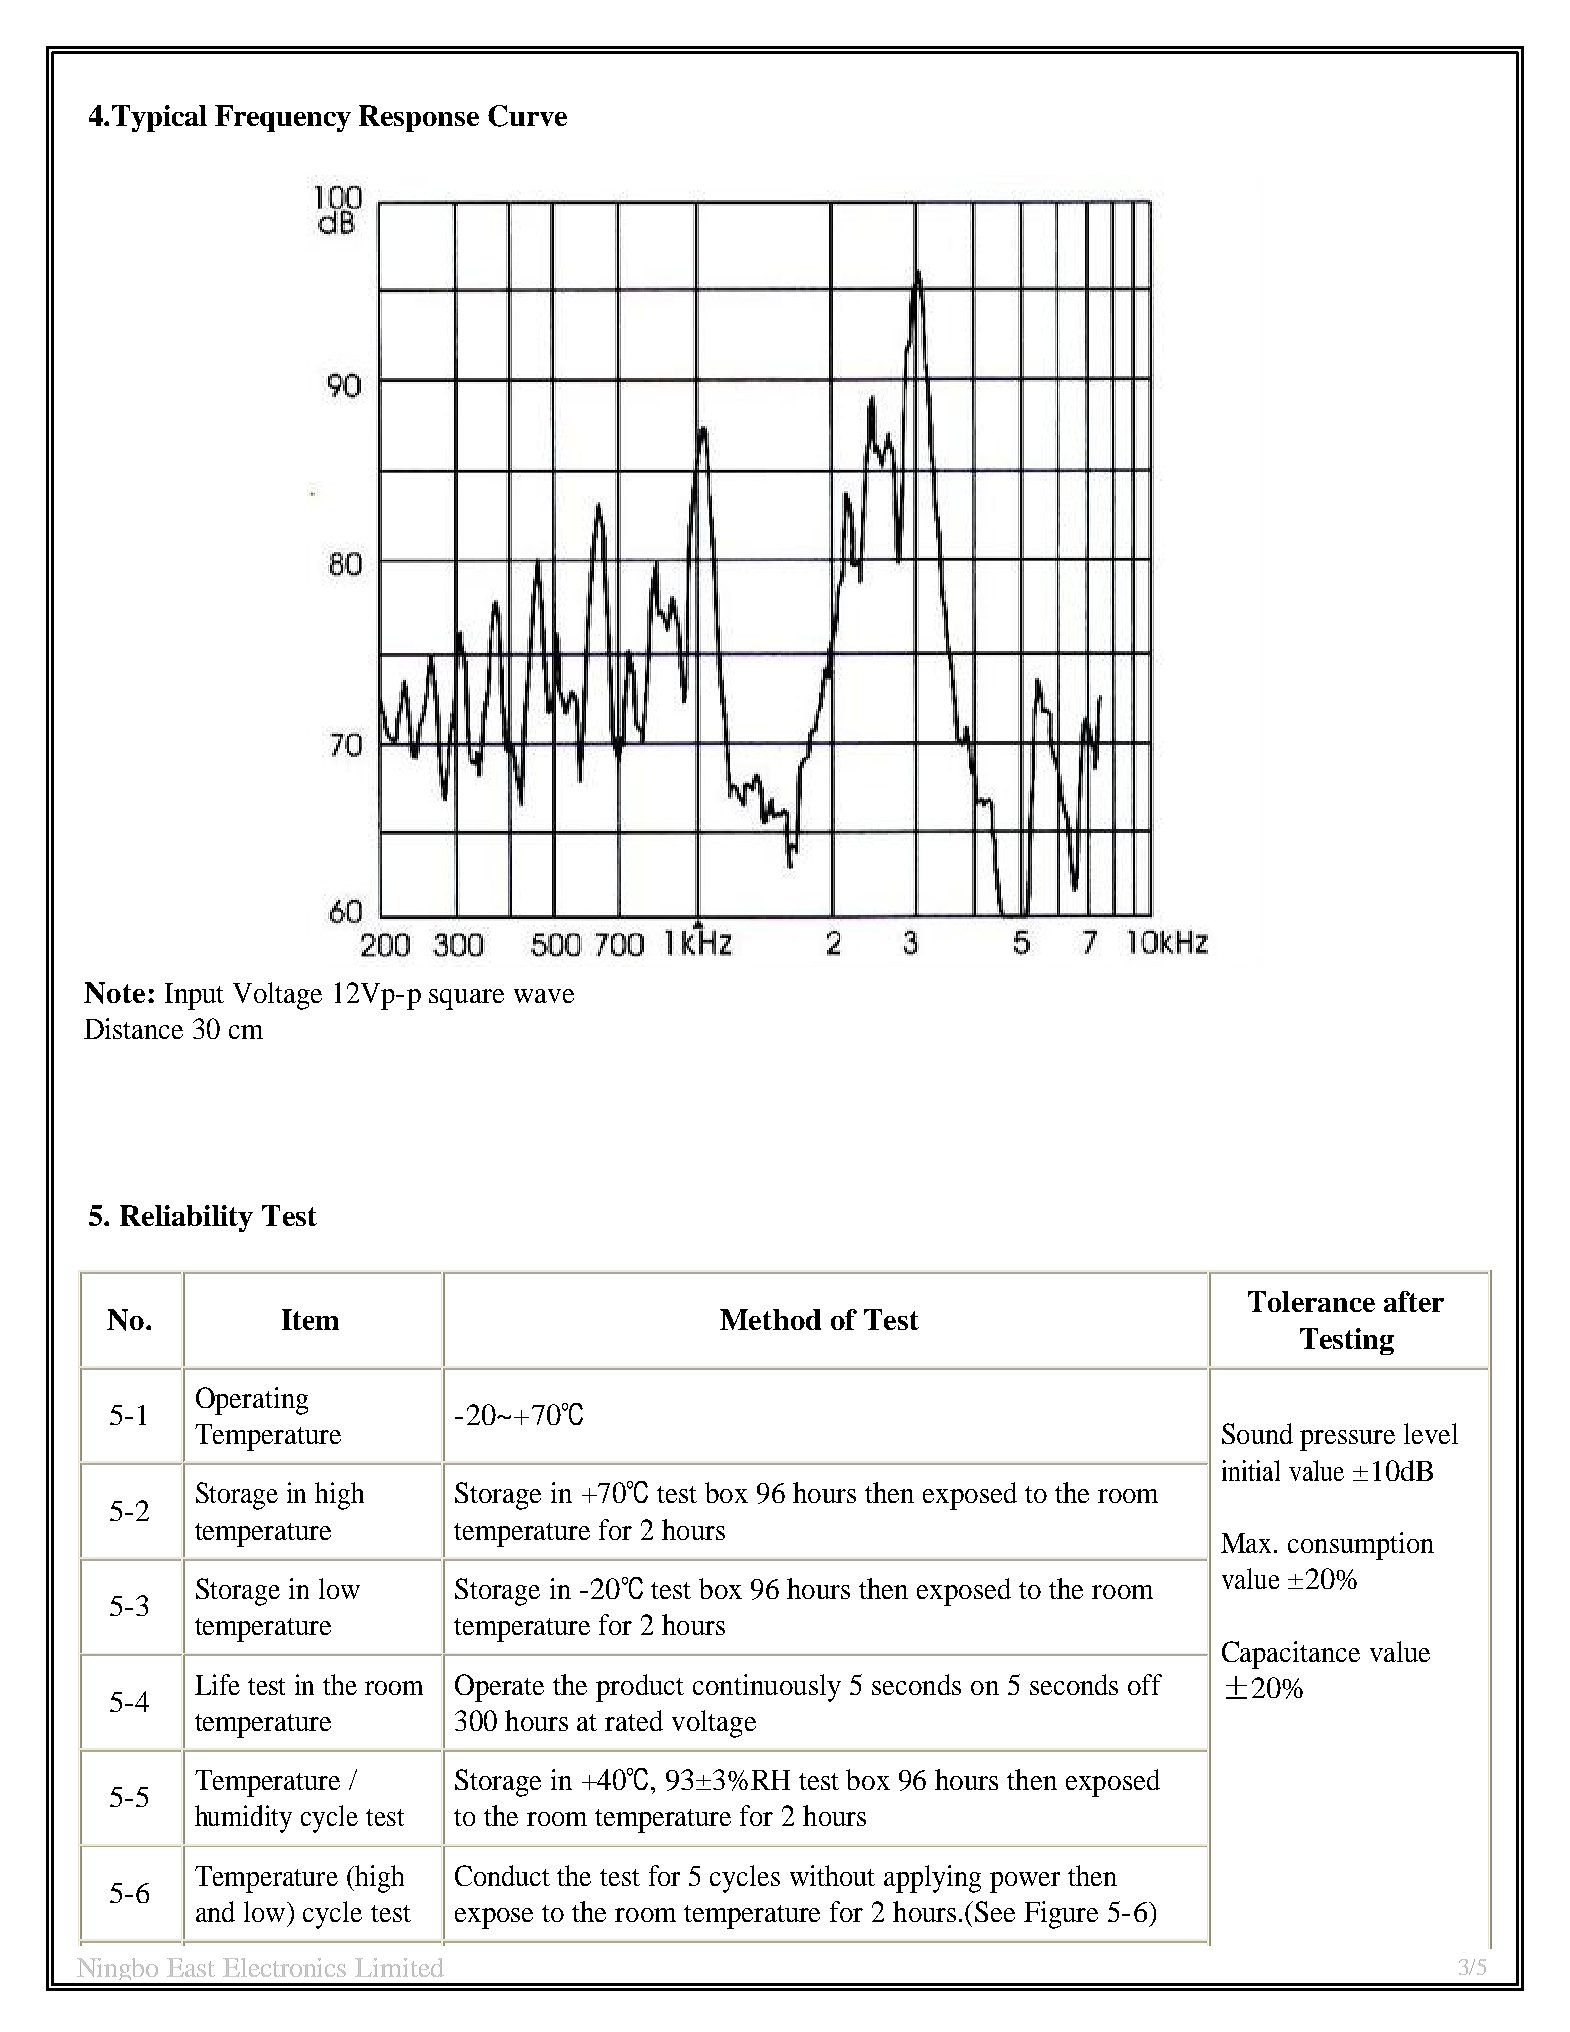  Describe the element at coordinates (1257, 1433) in the screenshot. I see `Sound` at that location.
